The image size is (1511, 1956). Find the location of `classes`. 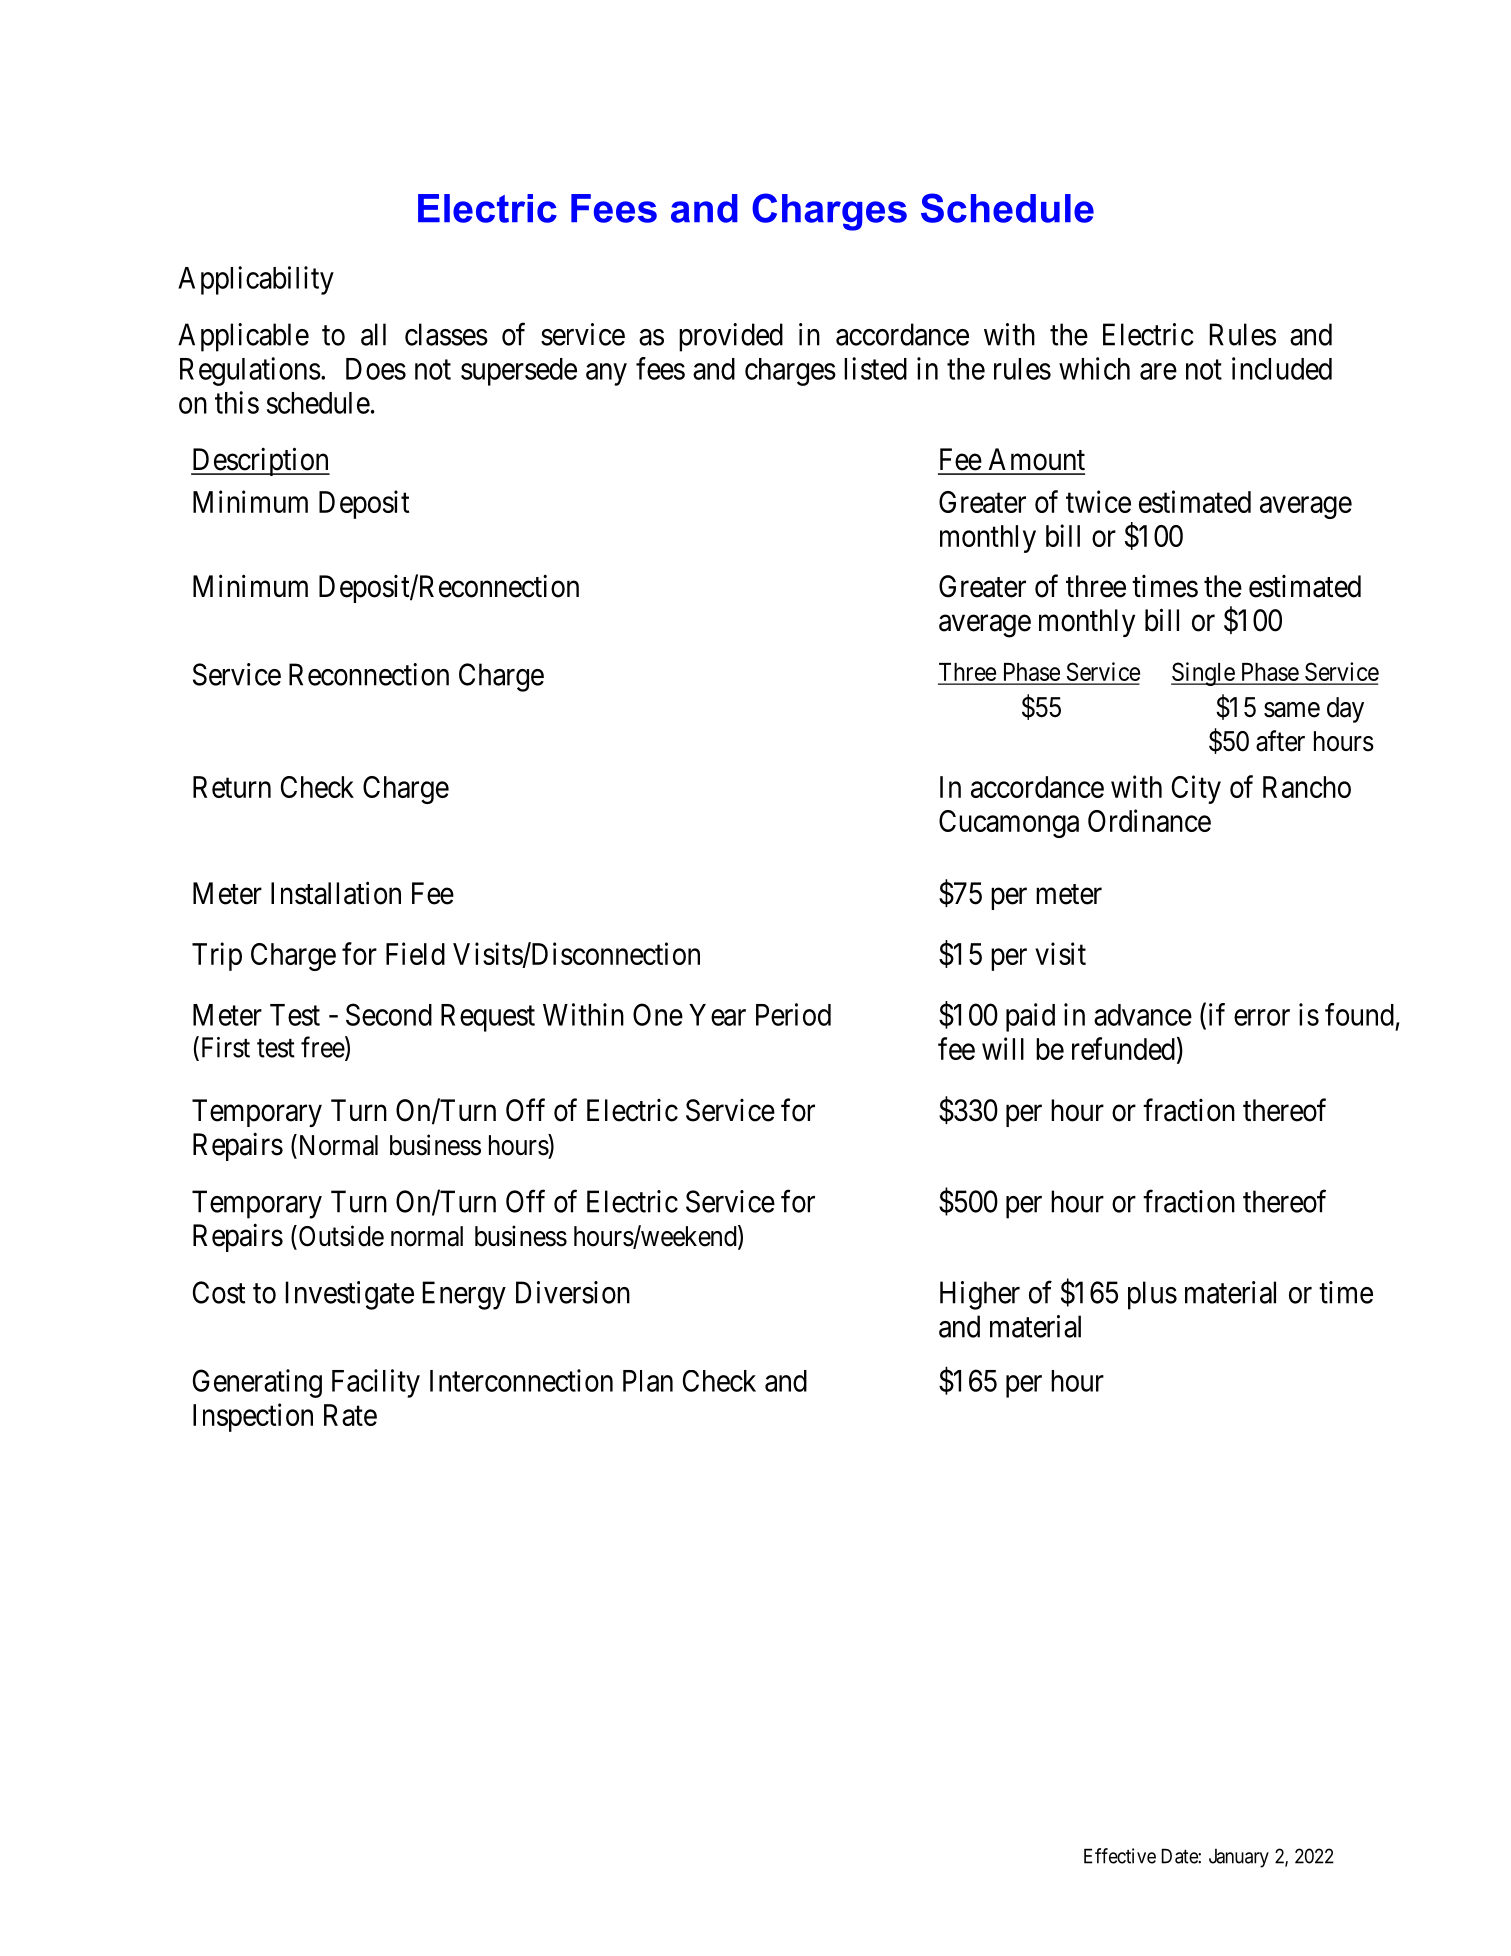

classes is located at coordinates (446, 334).
